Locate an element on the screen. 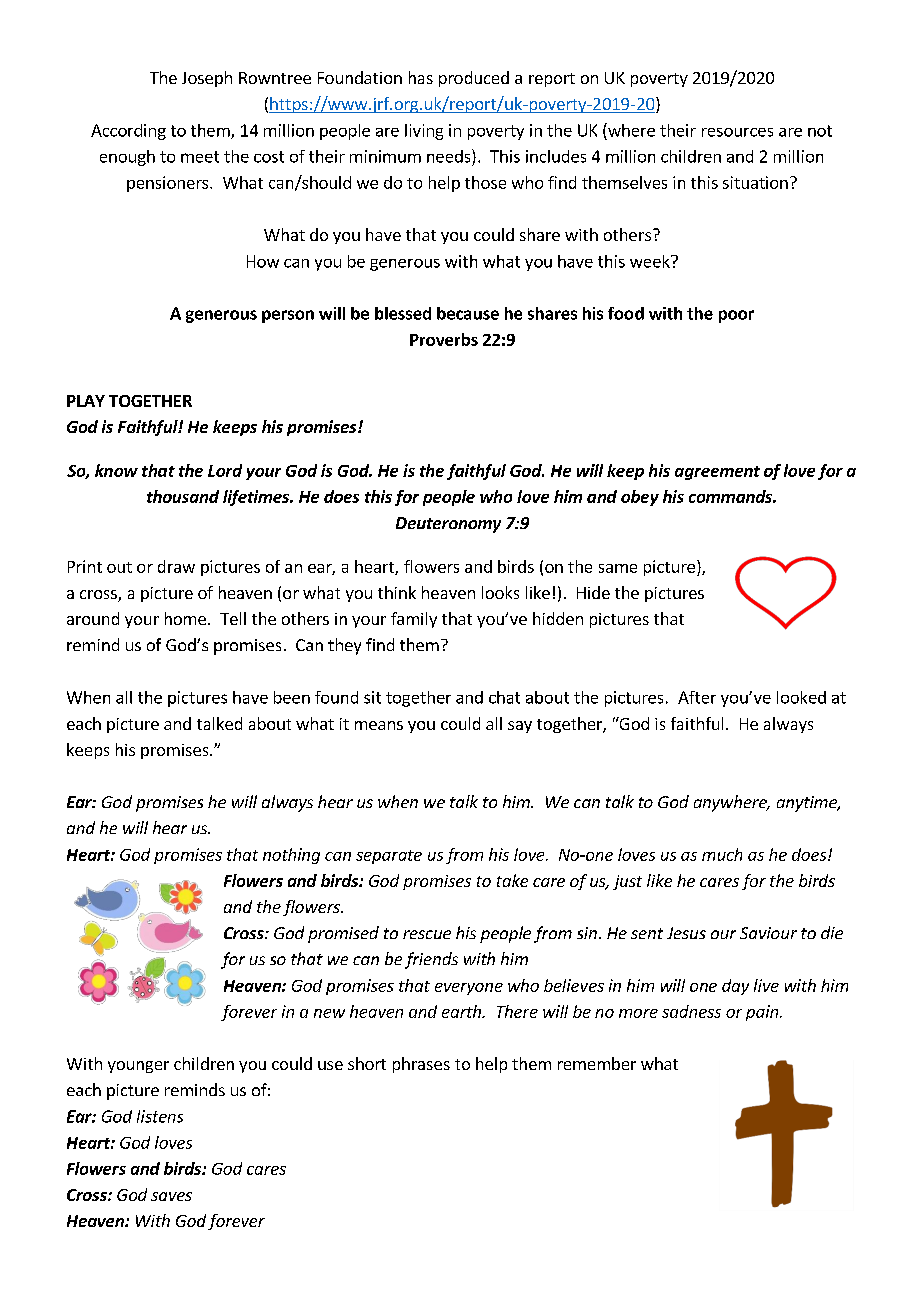 The height and width of the screenshot is (1308, 924). PLAY is located at coordinates (86, 401).
